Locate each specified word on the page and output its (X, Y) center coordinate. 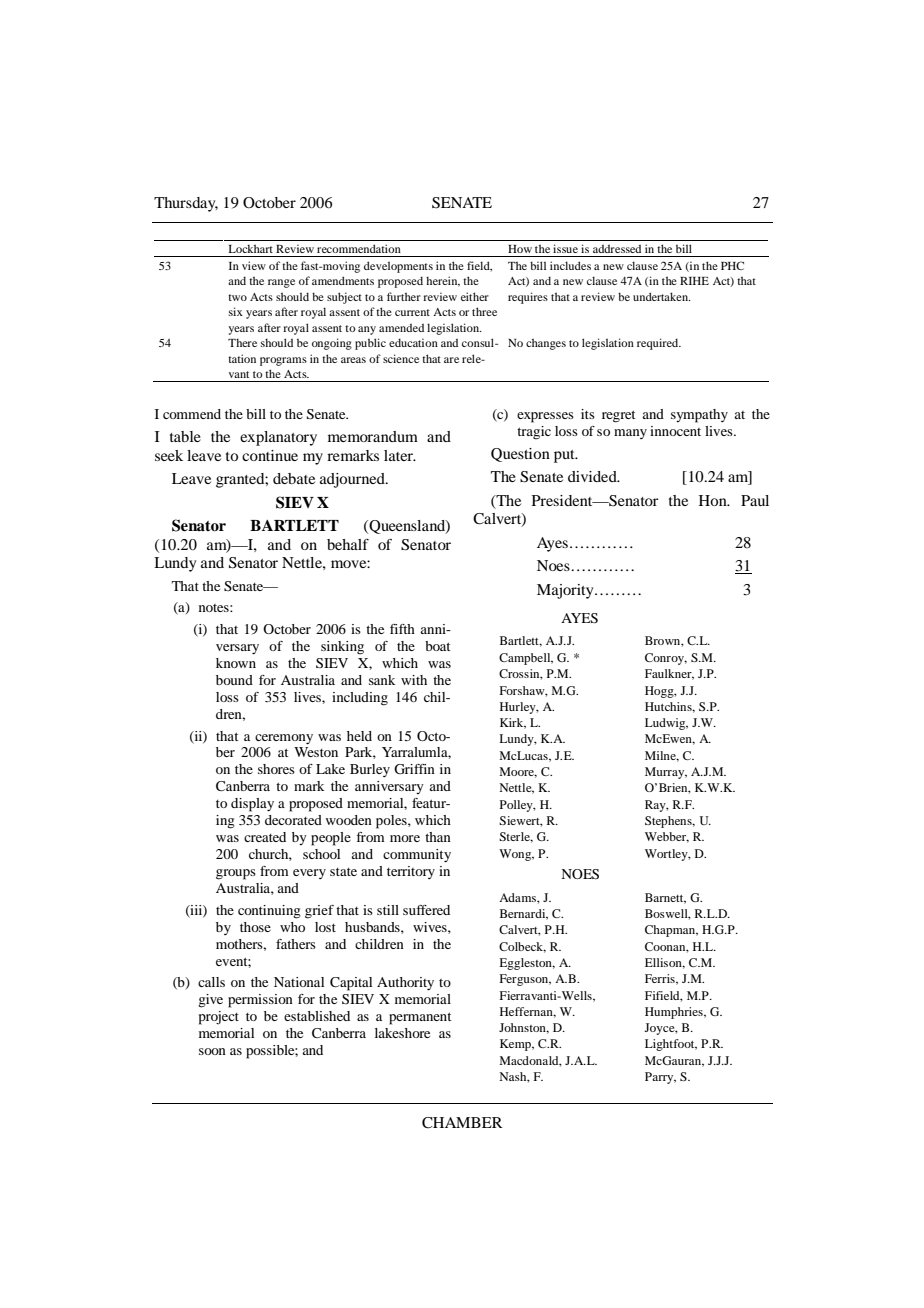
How (520, 249)
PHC (732, 265)
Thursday (186, 204)
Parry (660, 1078)
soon (212, 1051)
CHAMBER (462, 1123)
